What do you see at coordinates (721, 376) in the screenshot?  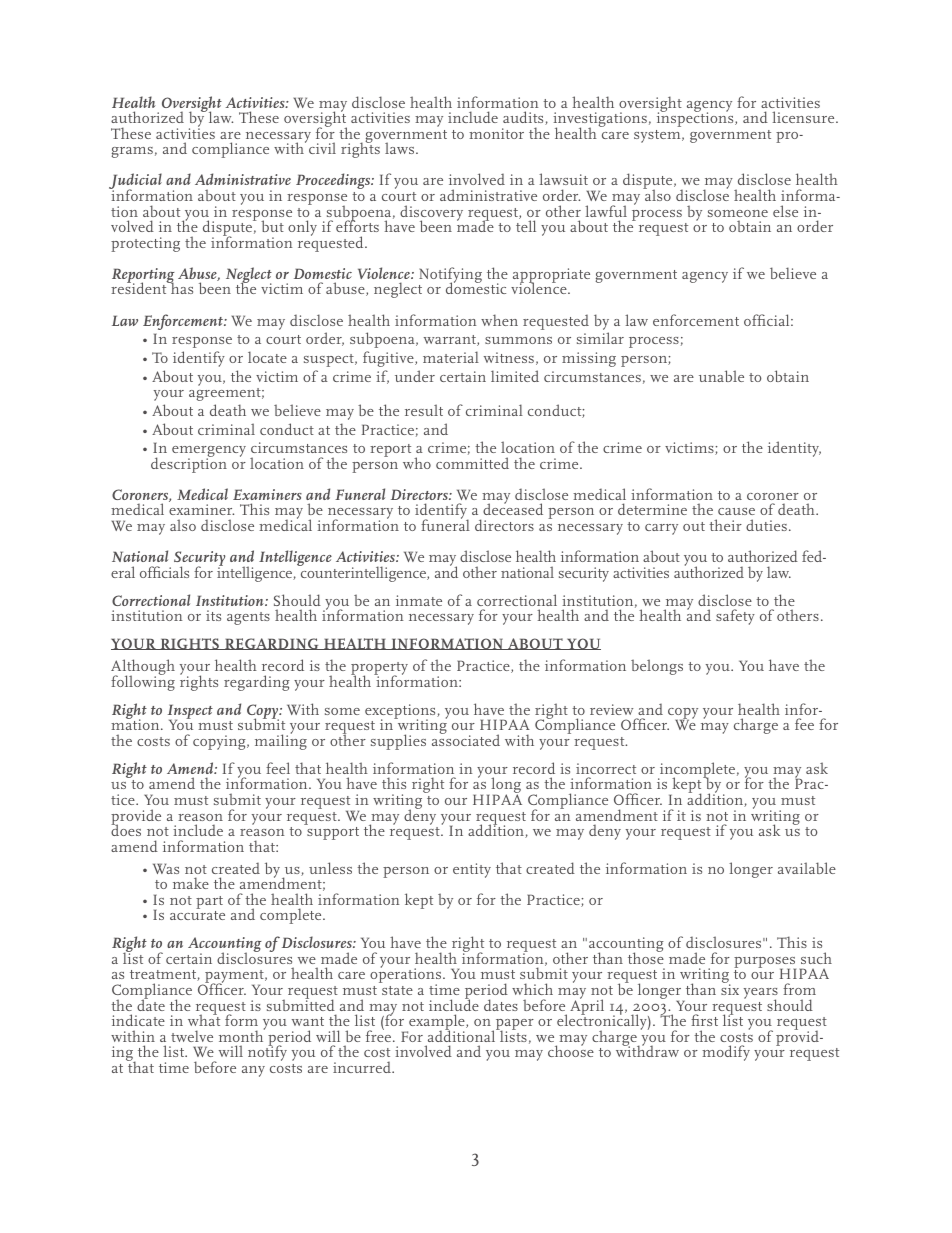 I see `unable` at bounding box center [721, 376].
